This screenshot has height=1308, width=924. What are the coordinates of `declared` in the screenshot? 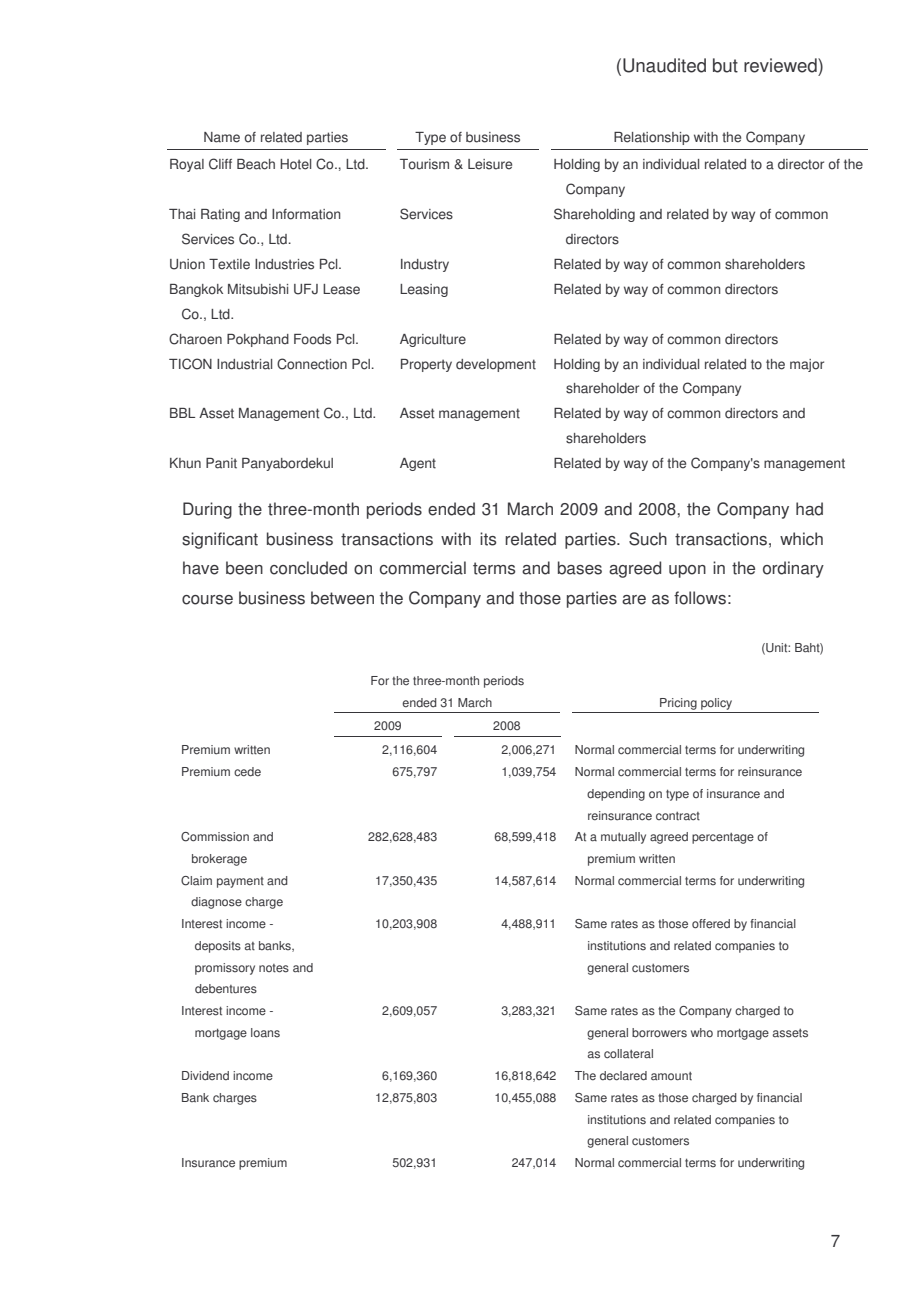 It's located at (623, 1076).
